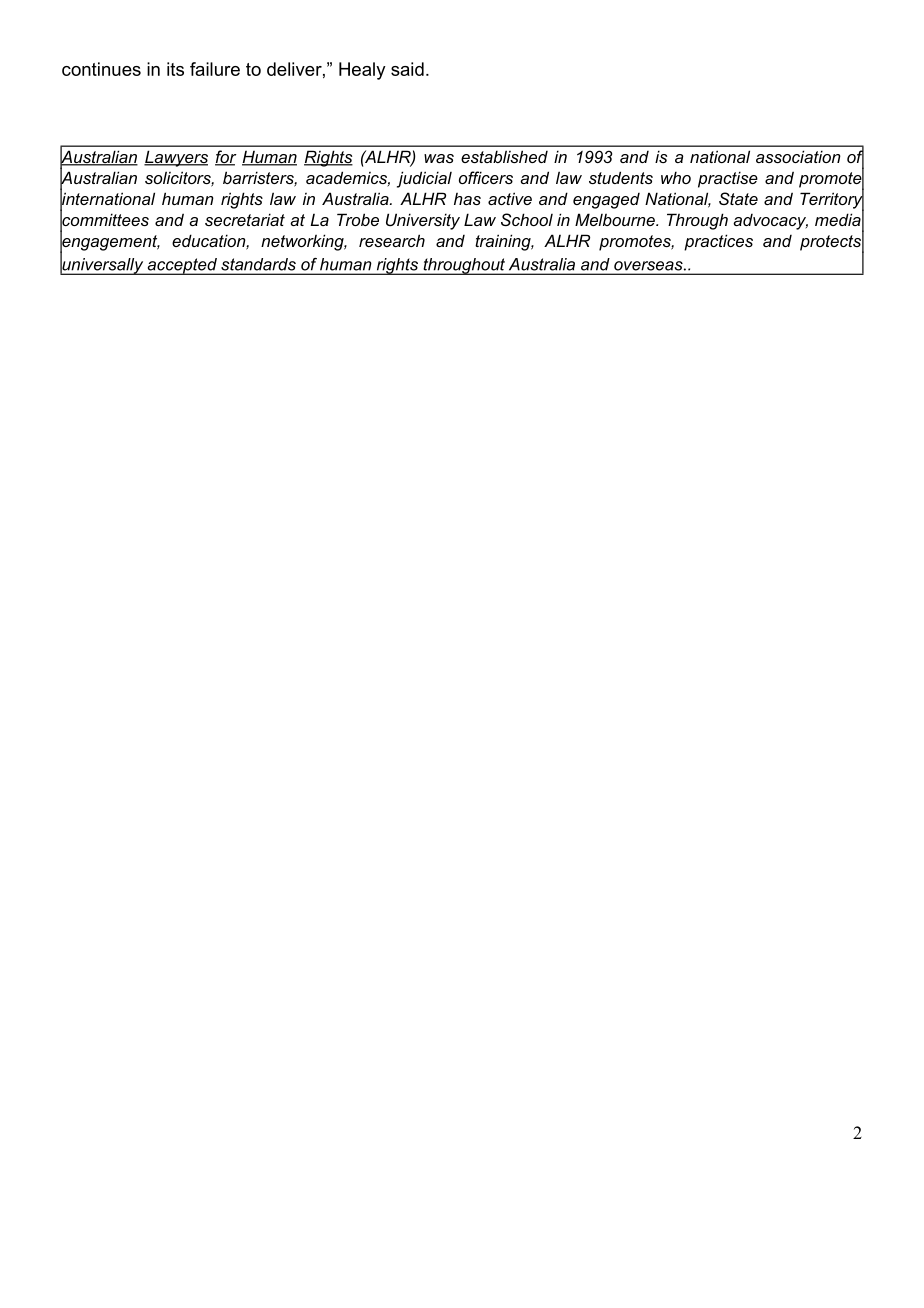  Describe the element at coordinates (176, 158) in the screenshot. I see `Lawyers` at that location.
